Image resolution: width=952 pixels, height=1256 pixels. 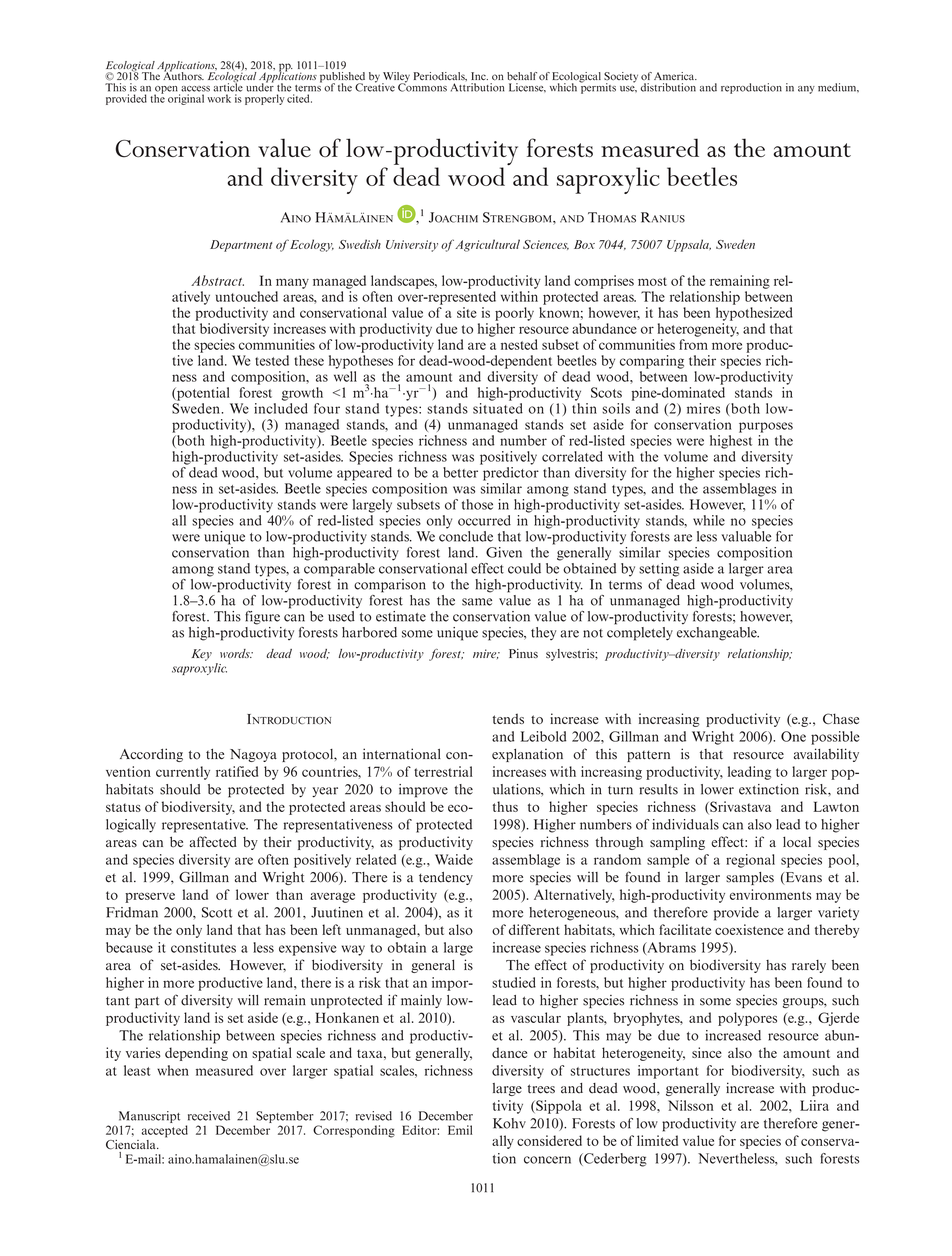 What do you see at coordinates (754, 314) in the screenshot?
I see `hypothesized` at bounding box center [754, 314].
